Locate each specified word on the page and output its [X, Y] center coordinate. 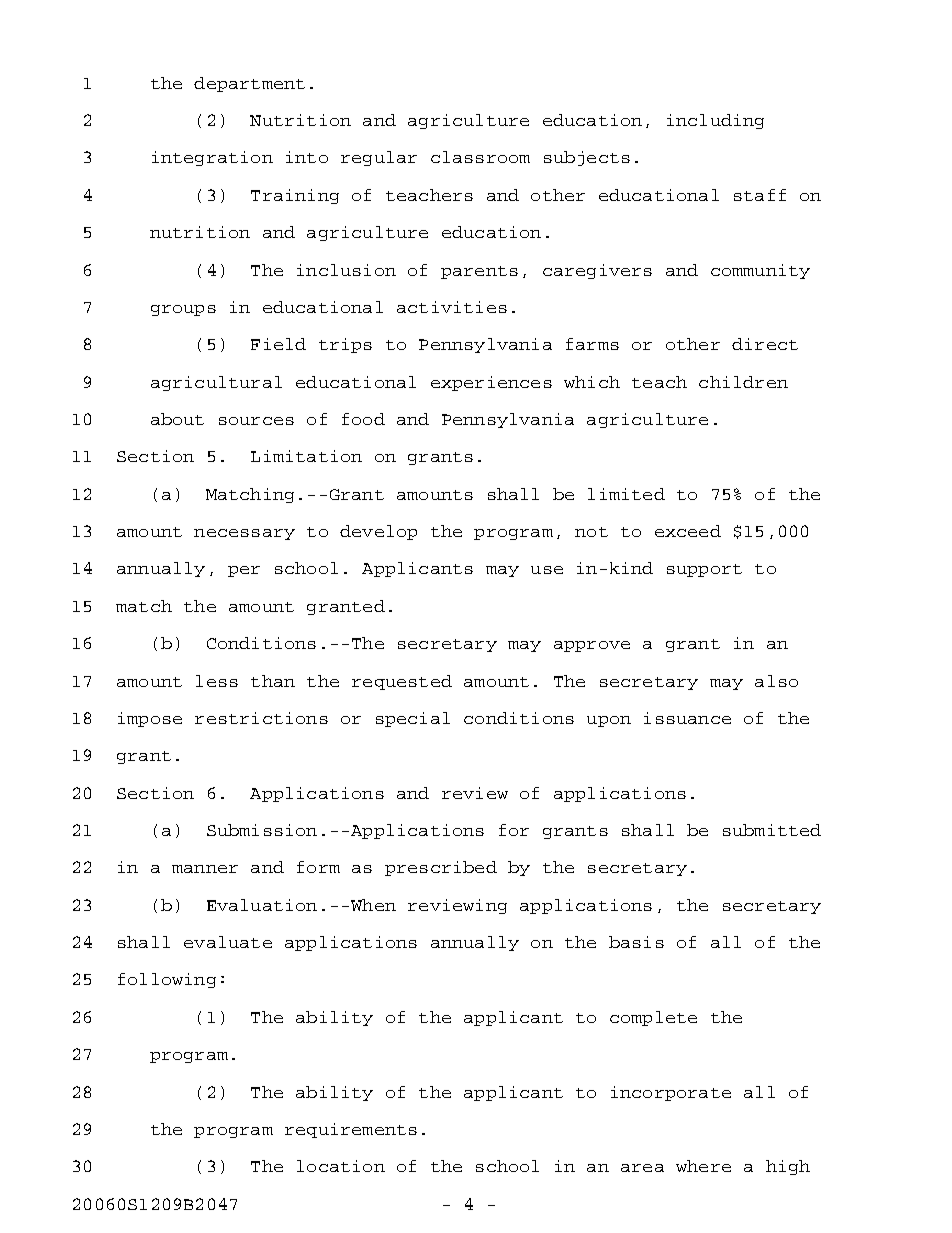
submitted [772, 830]
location [341, 1166]
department [249, 84]
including [715, 121]
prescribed [441, 868]
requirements [351, 1130]
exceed [688, 531]
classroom [480, 157]
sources [256, 421]
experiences [491, 383]
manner [205, 869]
